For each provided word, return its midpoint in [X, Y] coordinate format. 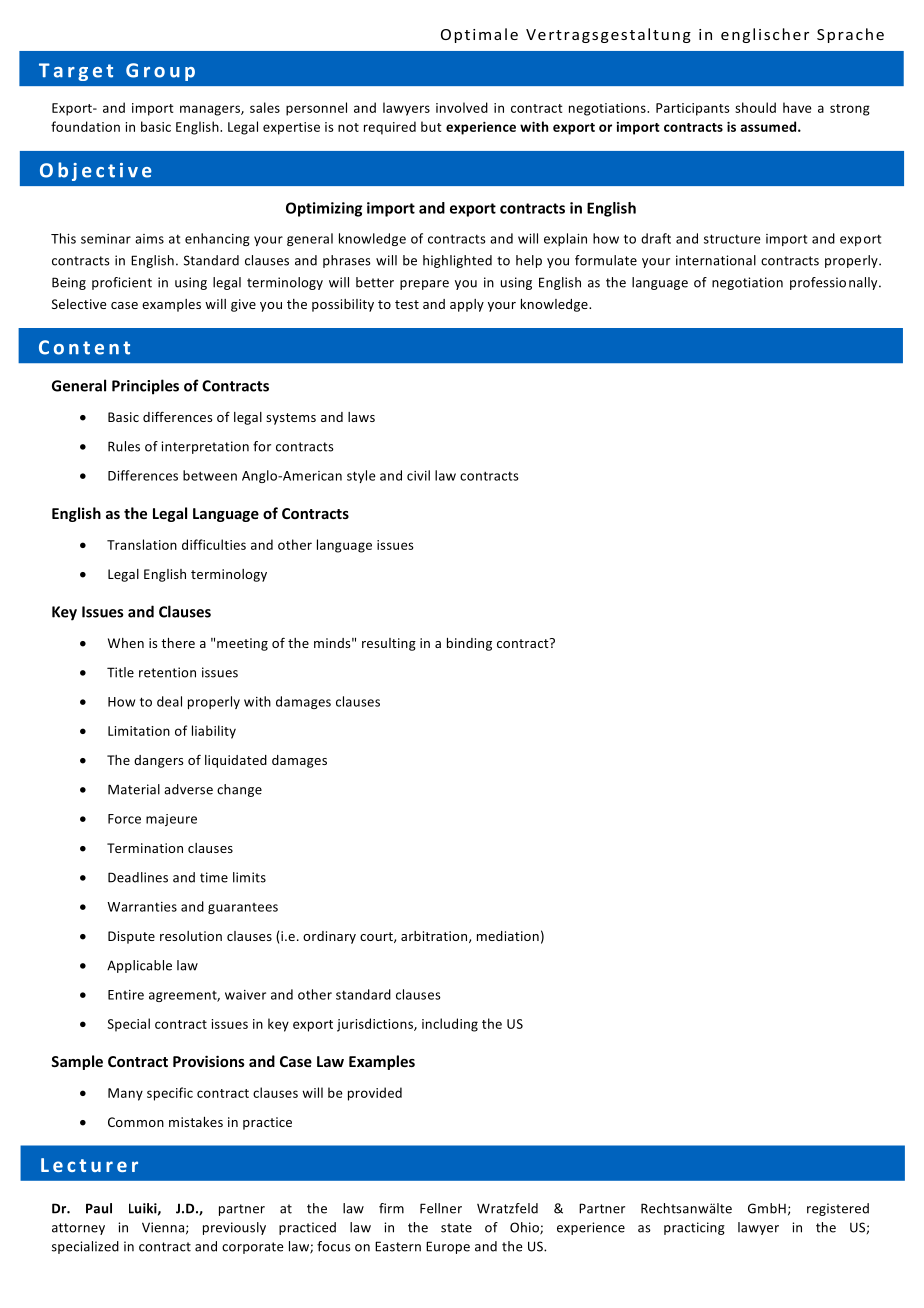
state [456, 1228]
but [431, 126]
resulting [389, 644]
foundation [85, 126]
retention [167, 672]
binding [469, 644]
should [755, 107]
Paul [99, 1208]
